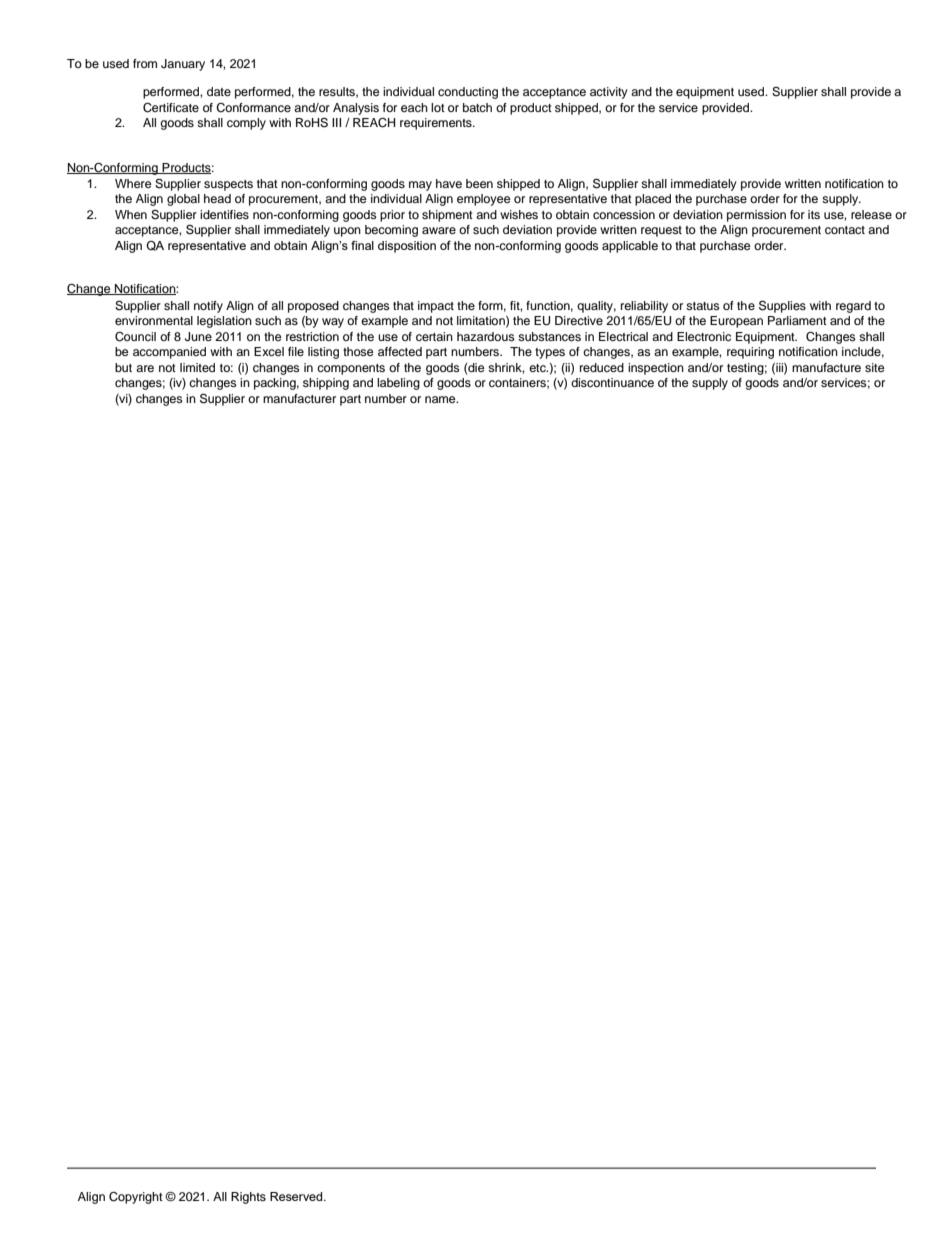 The image size is (952, 1233). I want to click on Rights, so click(248, 1198).
